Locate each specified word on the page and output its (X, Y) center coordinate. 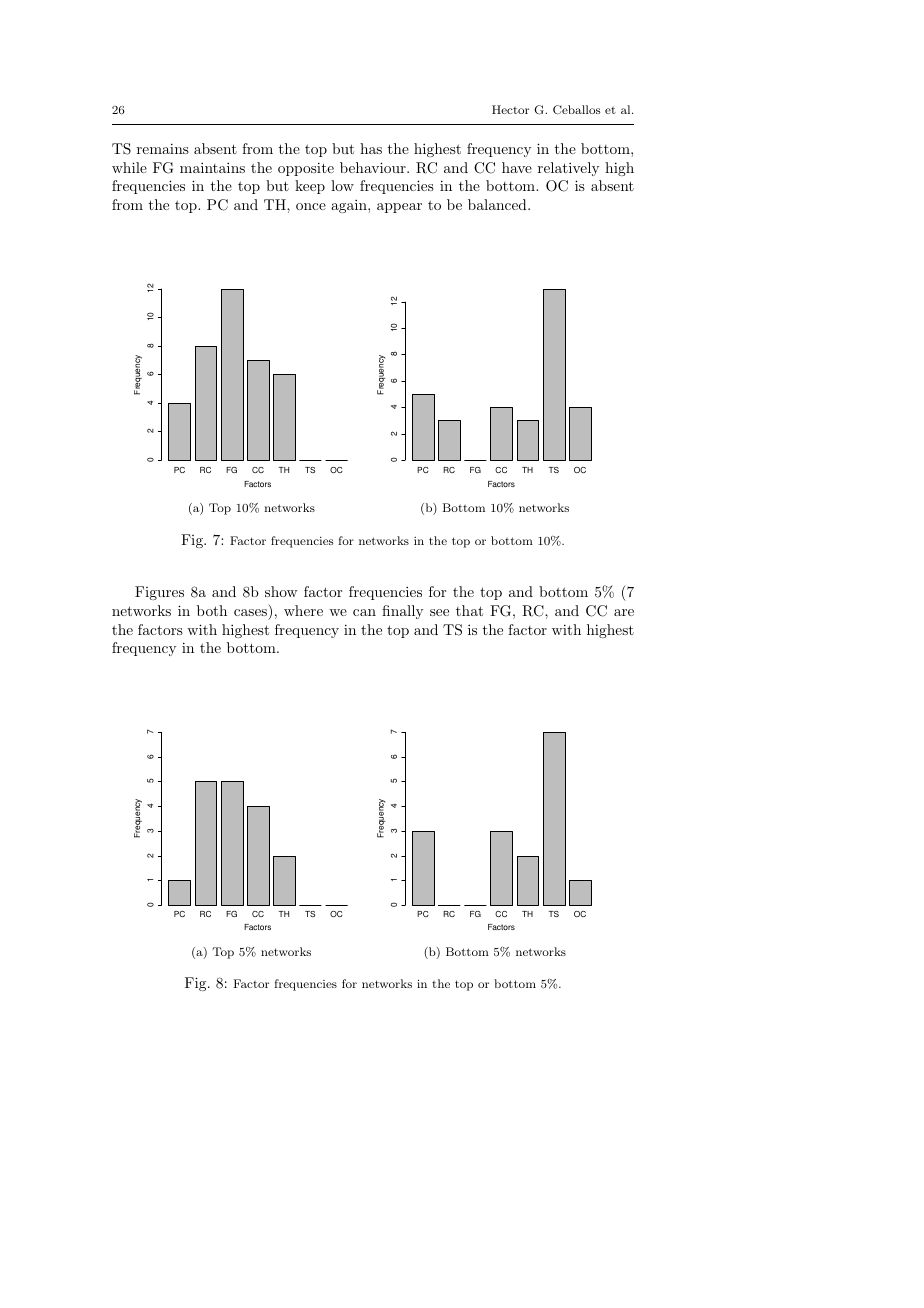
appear (399, 208)
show (281, 591)
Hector (510, 109)
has (371, 148)
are (624, 612)
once (311, 206)
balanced (498, 204)
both (212, 610)
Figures (159, 593)
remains (163, 148)
